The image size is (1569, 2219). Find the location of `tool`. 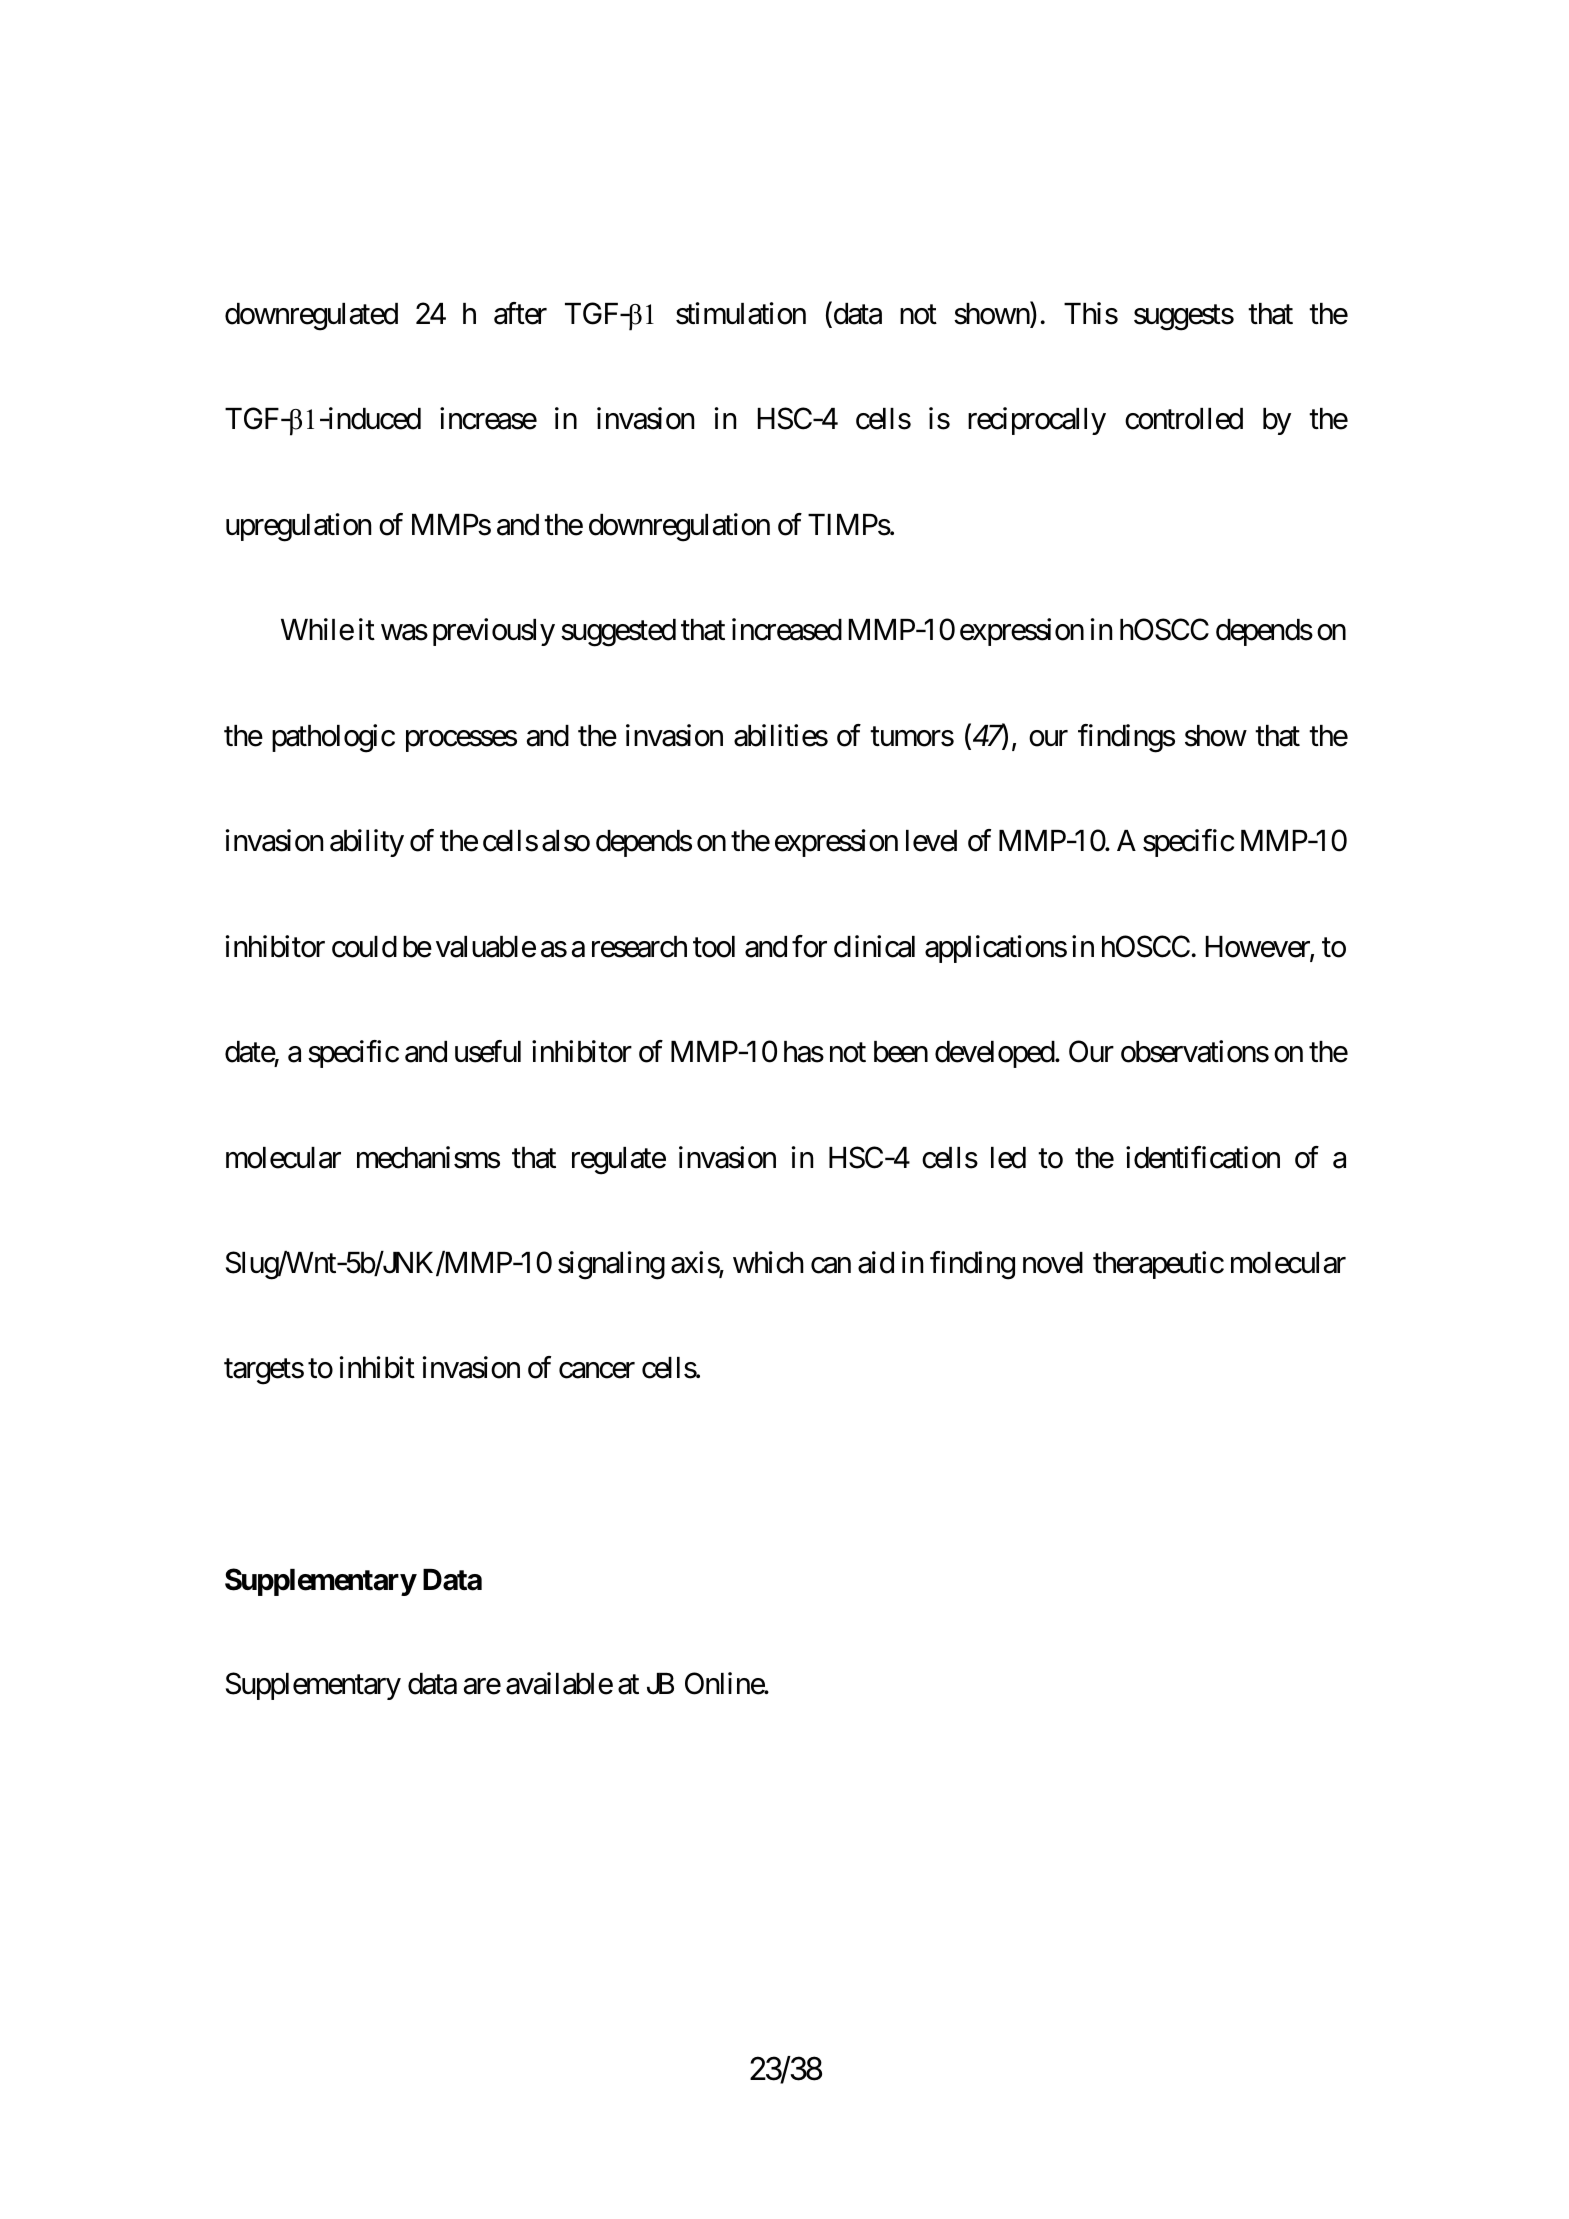

tool is located at coordinates (714, 947).
